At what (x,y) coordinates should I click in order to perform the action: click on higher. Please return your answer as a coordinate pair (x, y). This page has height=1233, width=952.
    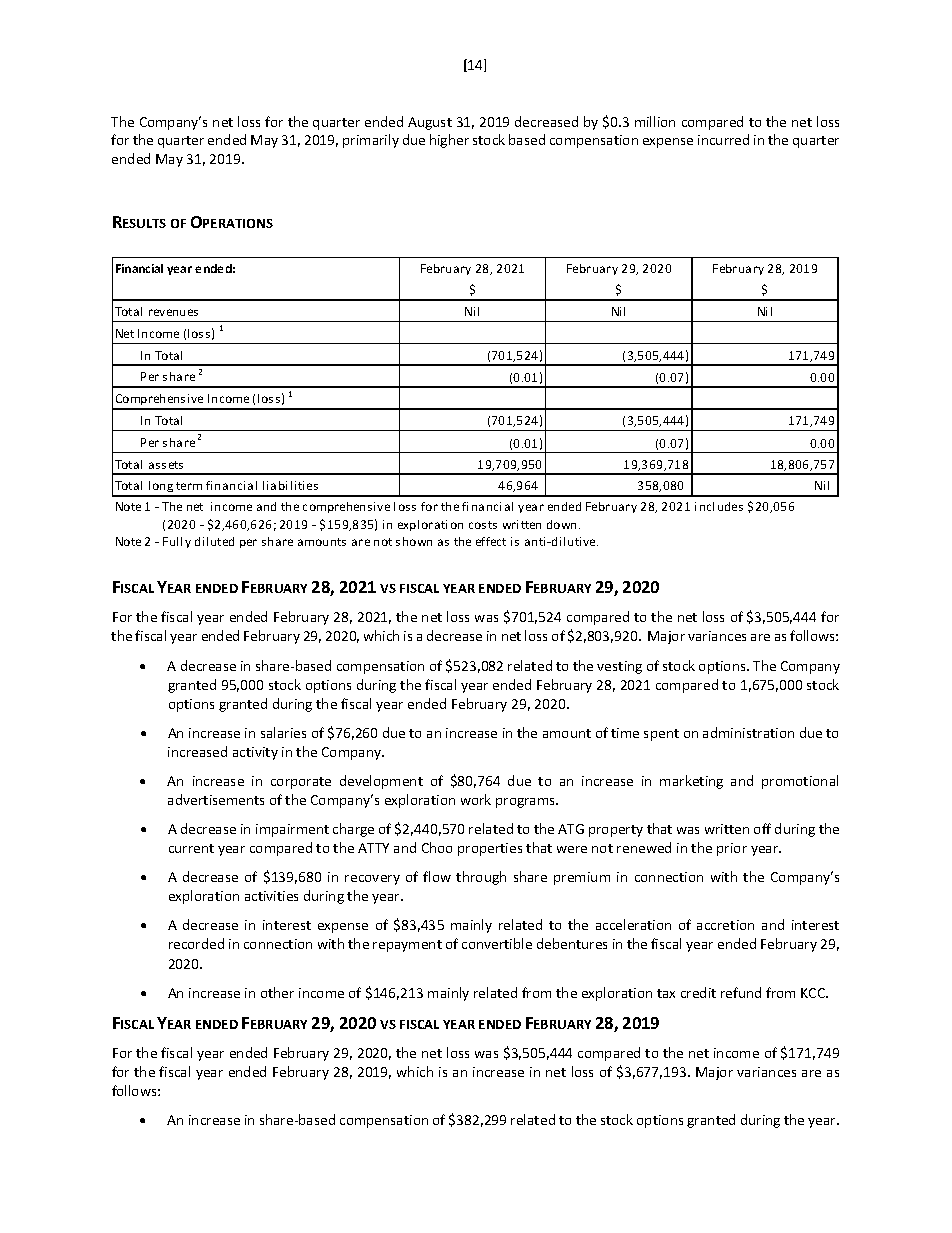
    Looking at the image, I should click on (449, 141).
